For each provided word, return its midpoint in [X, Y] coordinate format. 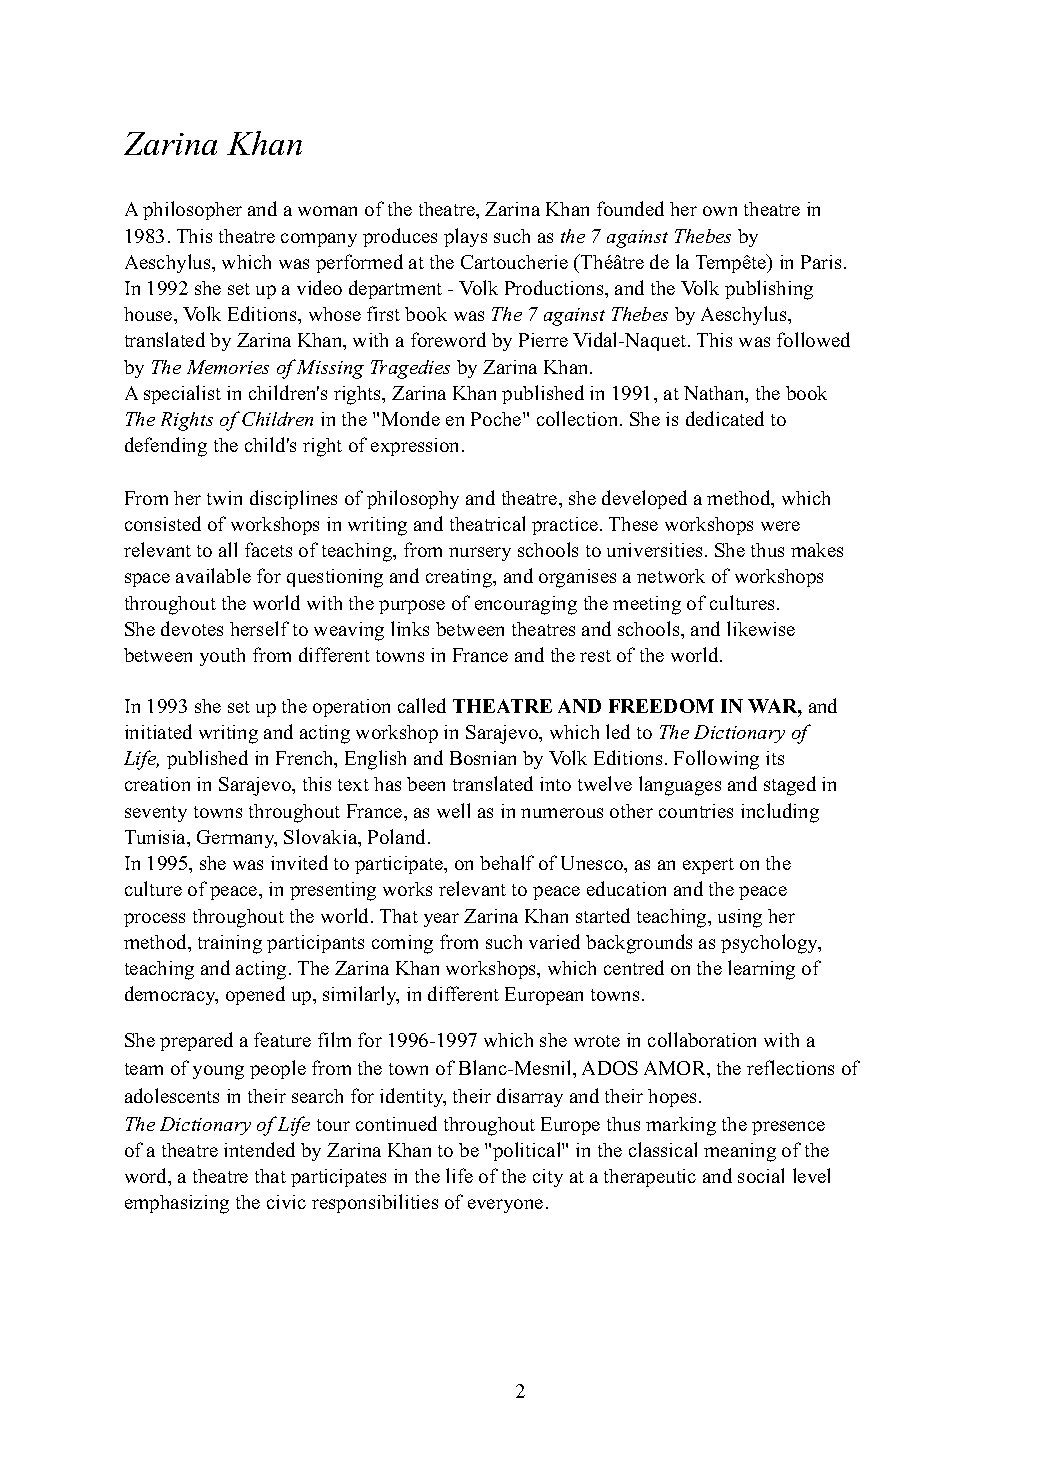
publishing [769, 290]
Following [716, 760]
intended [259, 1149]
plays [465, 237]
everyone [505, 1206]
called [422, 705]
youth [222, 657]
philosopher [192, 210]
